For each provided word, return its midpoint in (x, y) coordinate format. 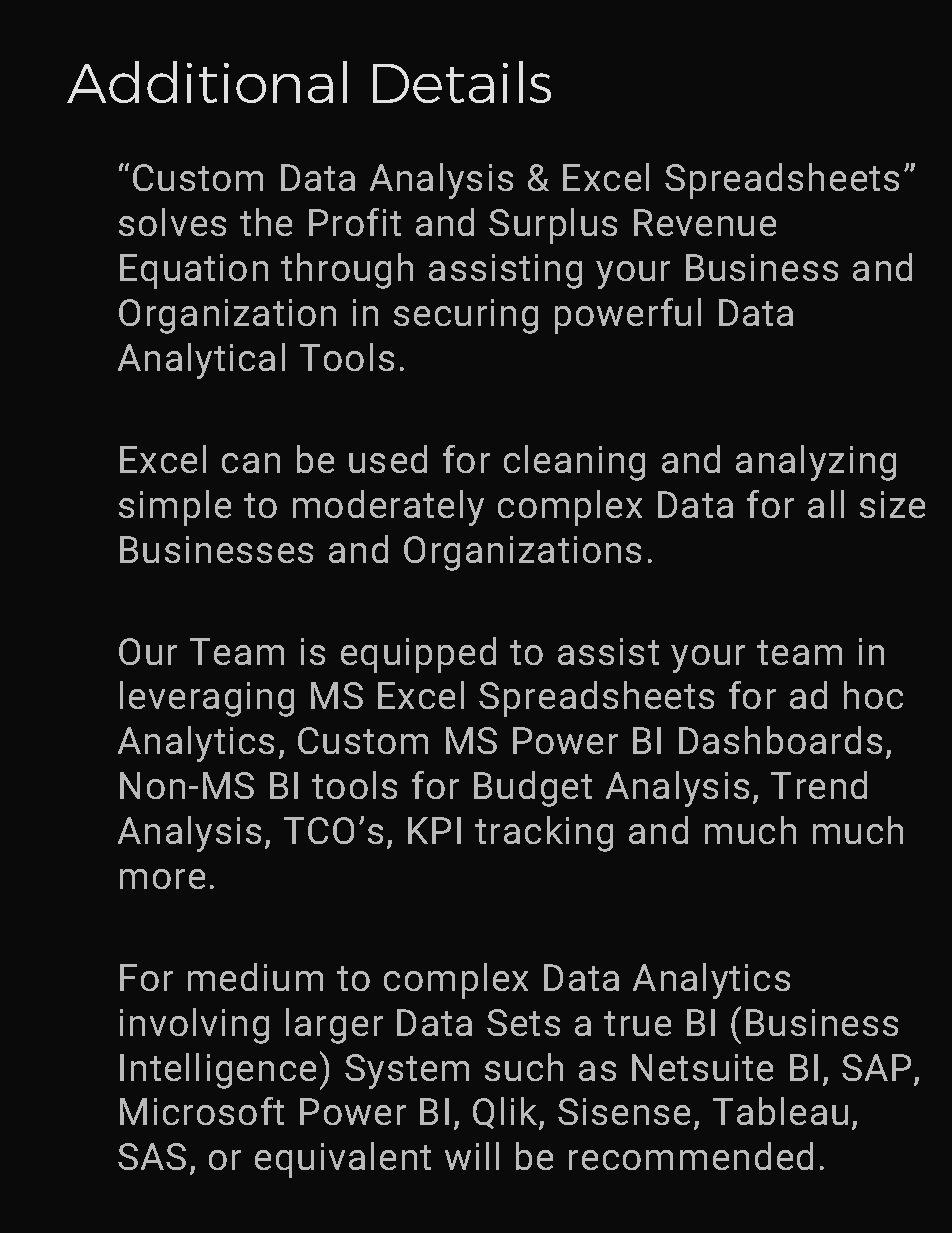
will (472, 1156)
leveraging (207, 699)
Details (462, 82)
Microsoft (202, 1111)
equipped (418, 655)
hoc (873, 695)
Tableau (780, 1111)
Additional (207, 82)
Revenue (705, 222)
